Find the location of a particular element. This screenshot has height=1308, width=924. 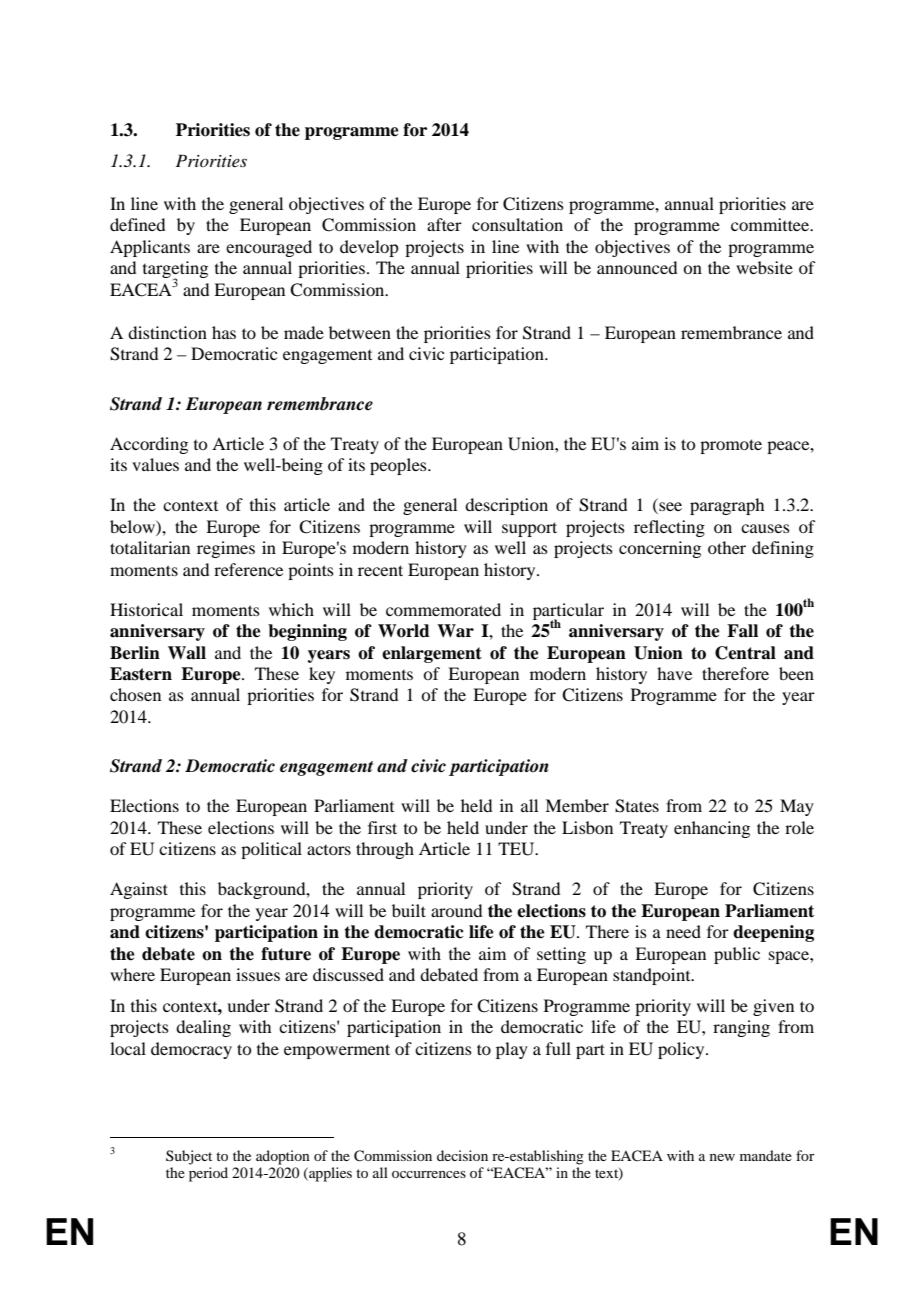

targeting is located at coordinates (175, 271).
